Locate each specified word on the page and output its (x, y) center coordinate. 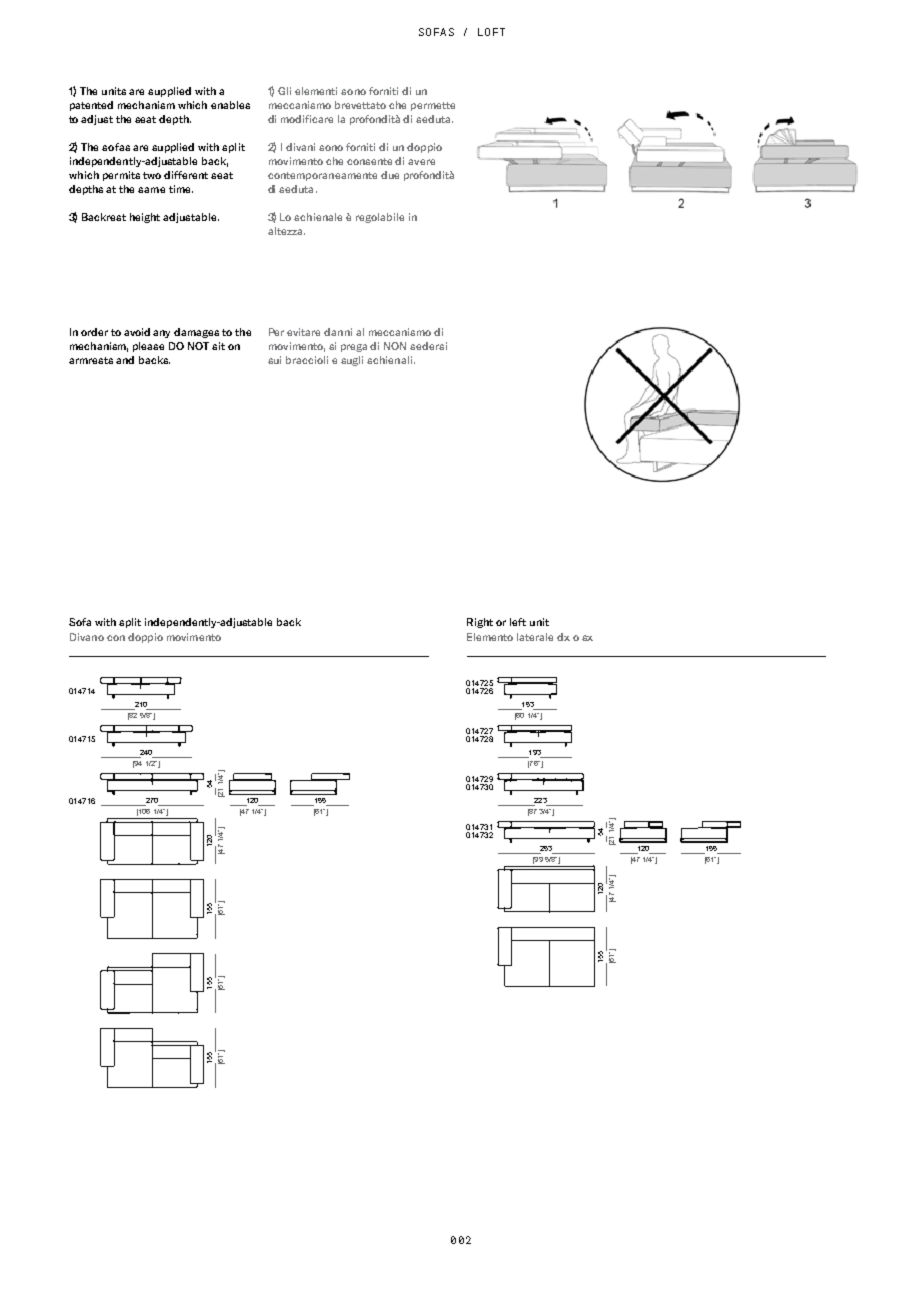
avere (421, 162)
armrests (91, 360)
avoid (137, 332)
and (125, 360)
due (390, 175)
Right (480, 623)
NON (395, 346)
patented (91, 106)
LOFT (491, 32)
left (518, 622)
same (151, 190)
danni (338, 332)
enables (230, 105)
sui (274, 360)
